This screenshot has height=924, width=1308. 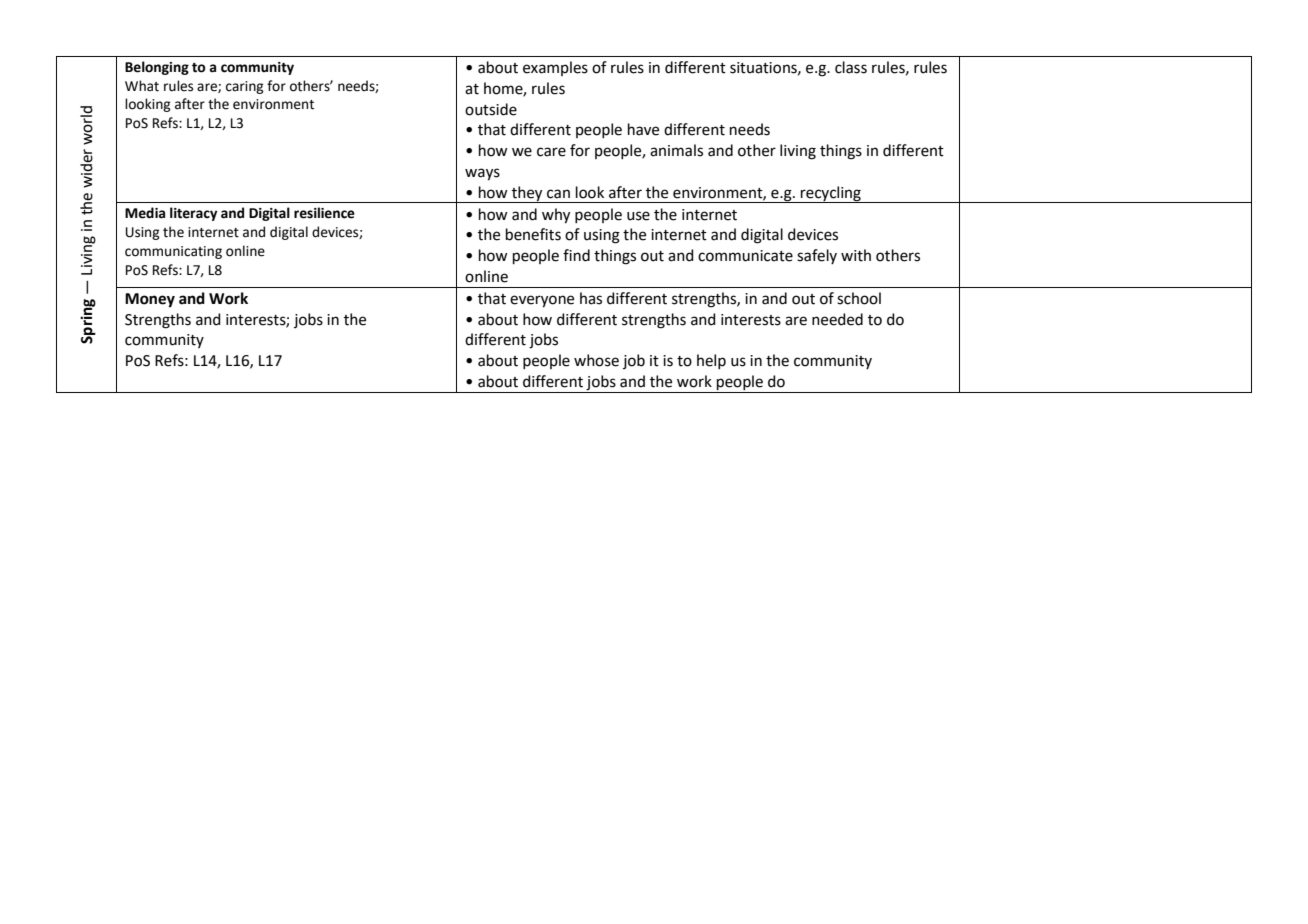 What do you see at coordinates (851, 67) in the screenshot?
I see `class` at bounding box center [851, 67].
